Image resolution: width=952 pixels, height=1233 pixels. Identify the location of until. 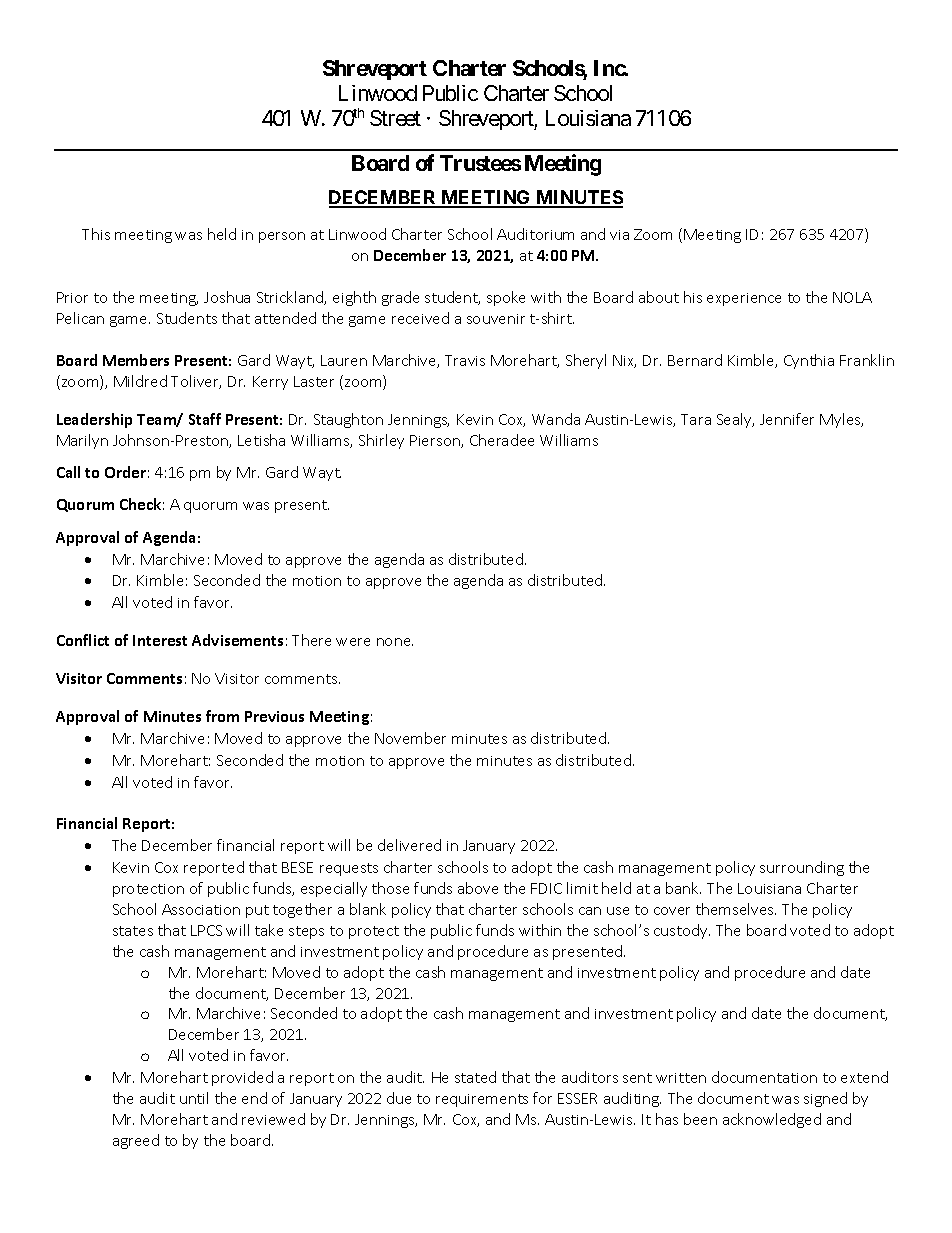
(194, 1098).
